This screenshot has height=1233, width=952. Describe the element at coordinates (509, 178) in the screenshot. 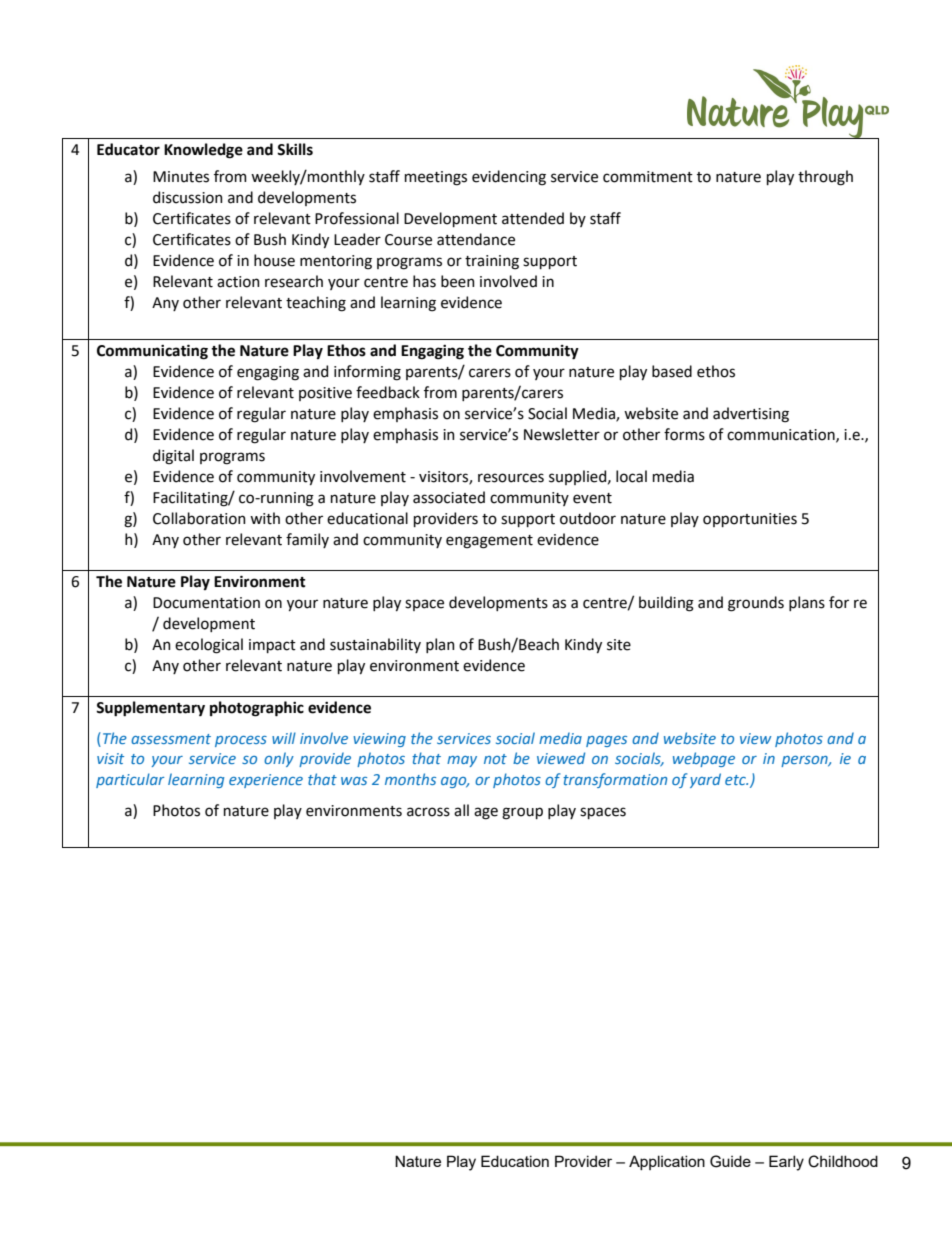

I see `evidencing` at that location.
